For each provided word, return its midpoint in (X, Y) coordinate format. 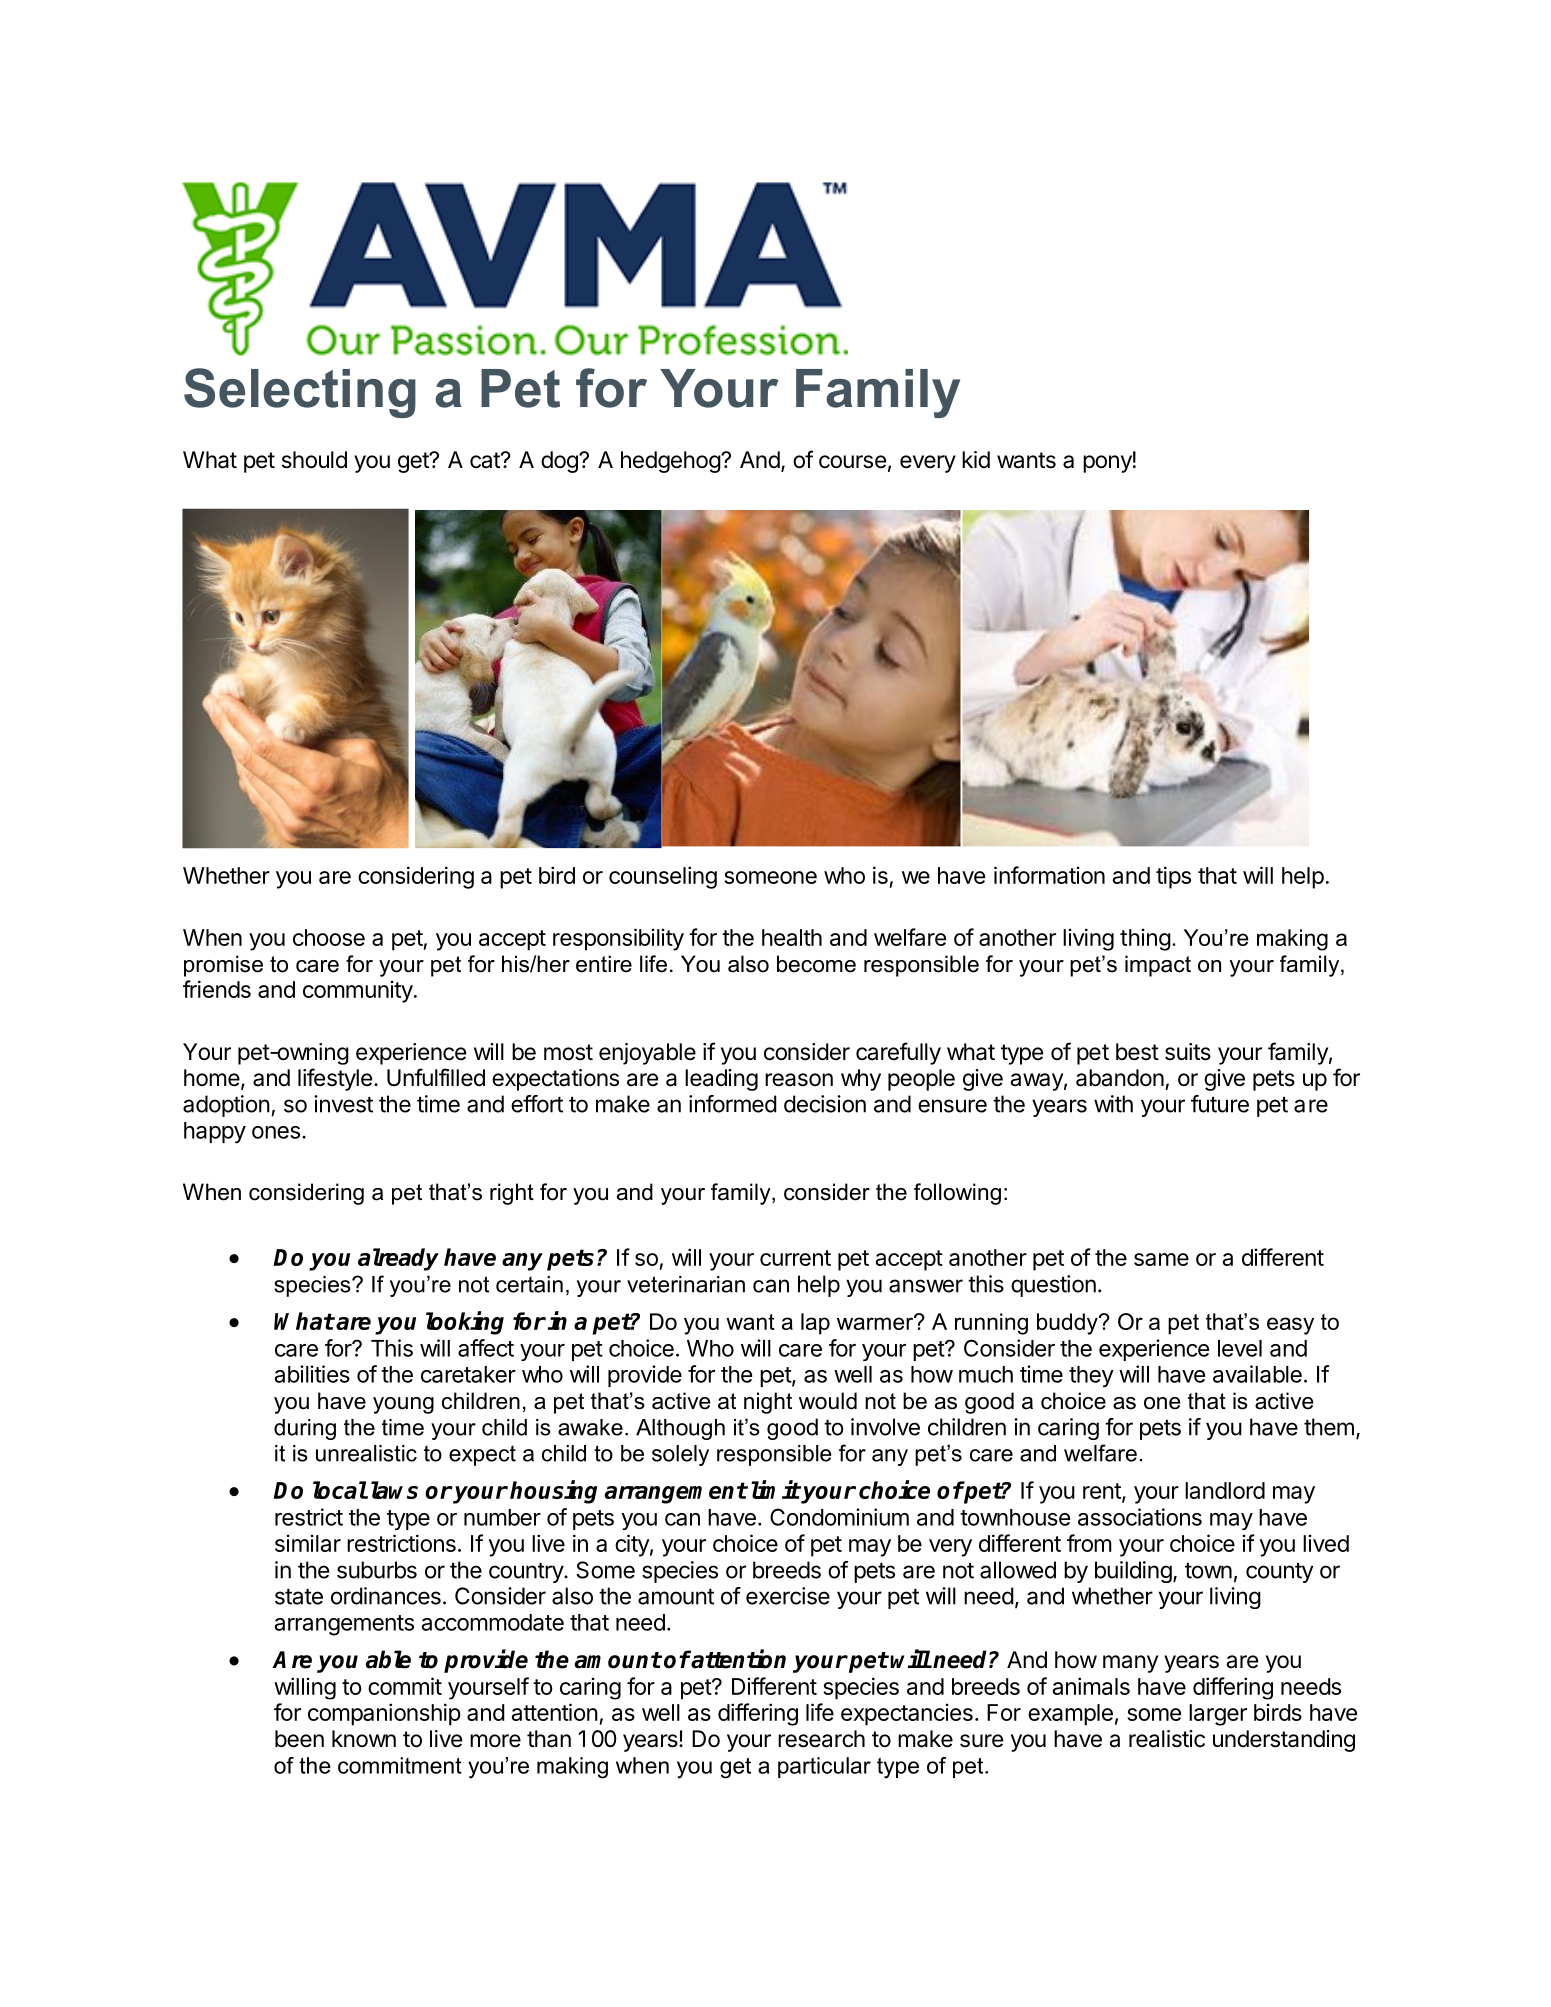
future (1220, 1104)
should (314, 460)
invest (343, 1104)
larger (1218, 1715)
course (852, 462)
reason (799, 1080)
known (364, 1738)
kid (976, 459)
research (821, 1739)
